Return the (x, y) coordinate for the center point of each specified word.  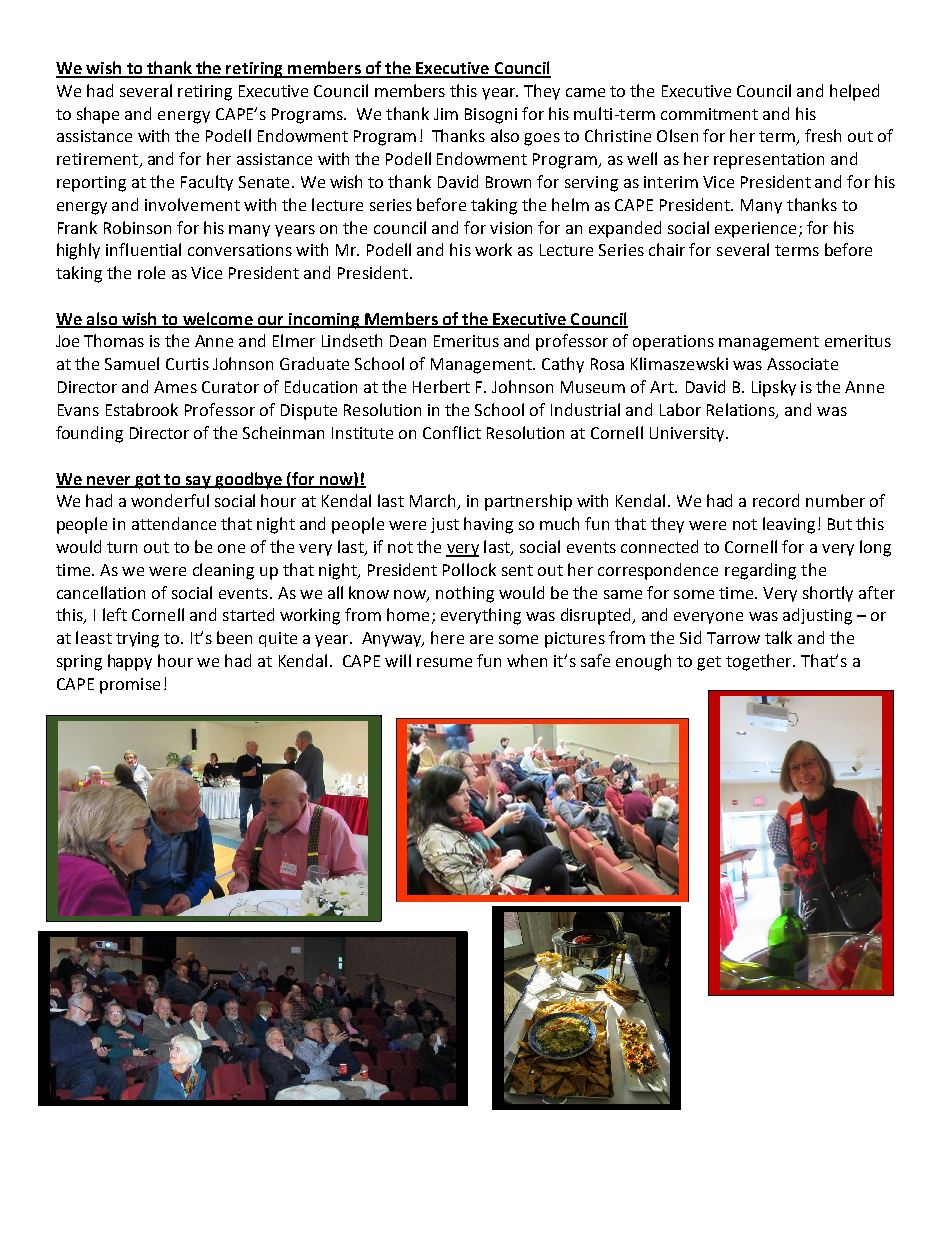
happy (130, 662)
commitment (709, 114)
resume (444, 662)
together (760, 662)
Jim (446, 114)
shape (98, 115)
